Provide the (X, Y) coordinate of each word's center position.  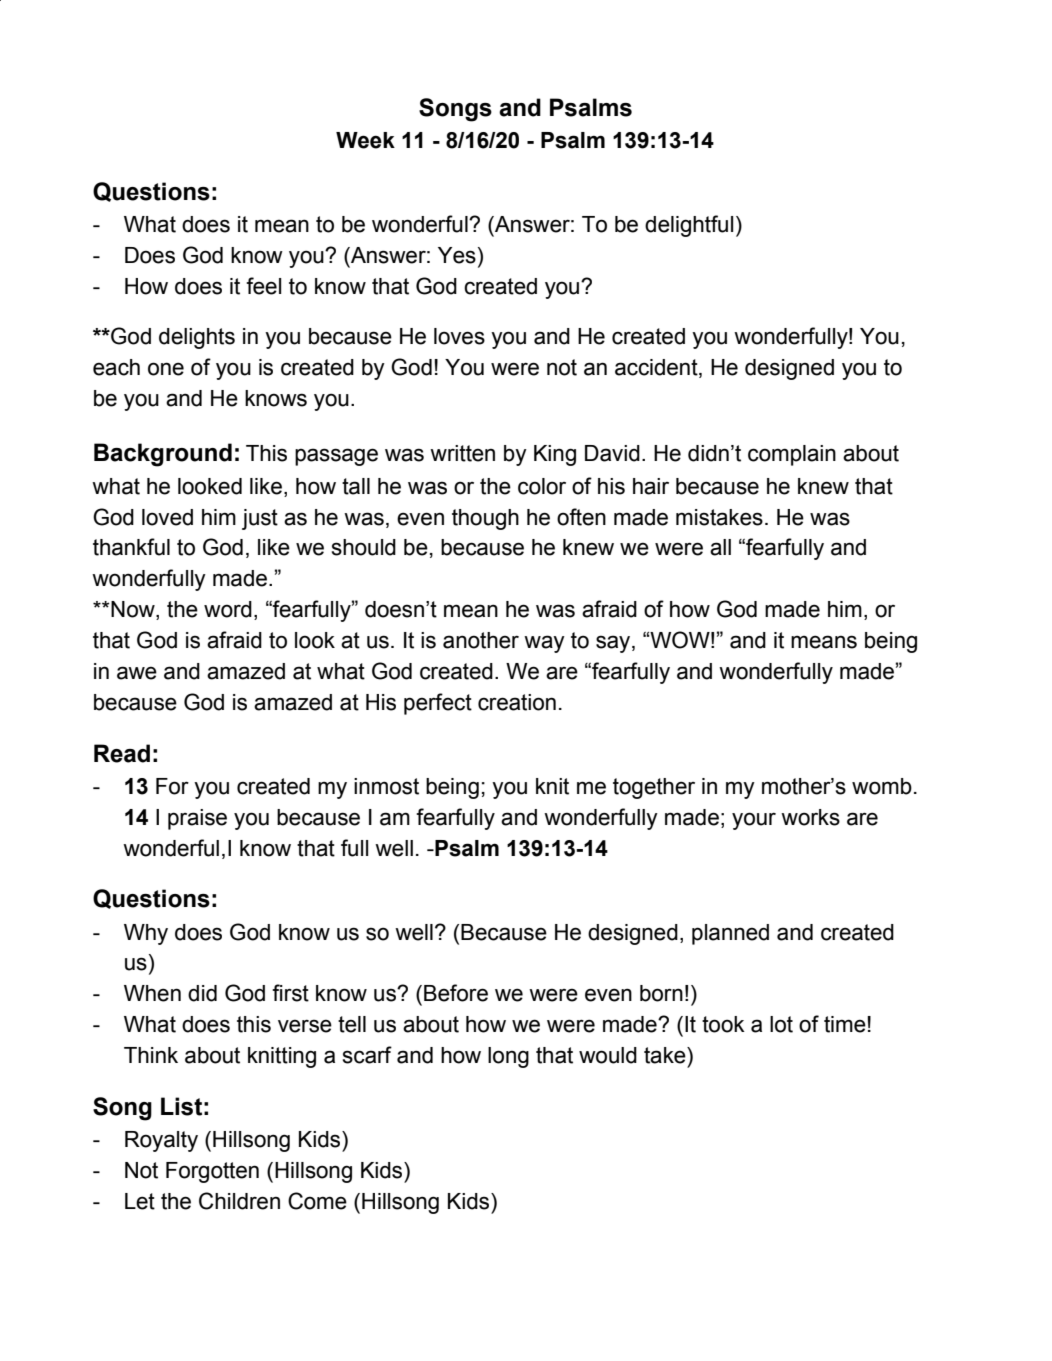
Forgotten (212, 1172)
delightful (689, 226)
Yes (457, 255)
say (614, 644)
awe (137, 673)
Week (365, 140)
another (481, 640)
